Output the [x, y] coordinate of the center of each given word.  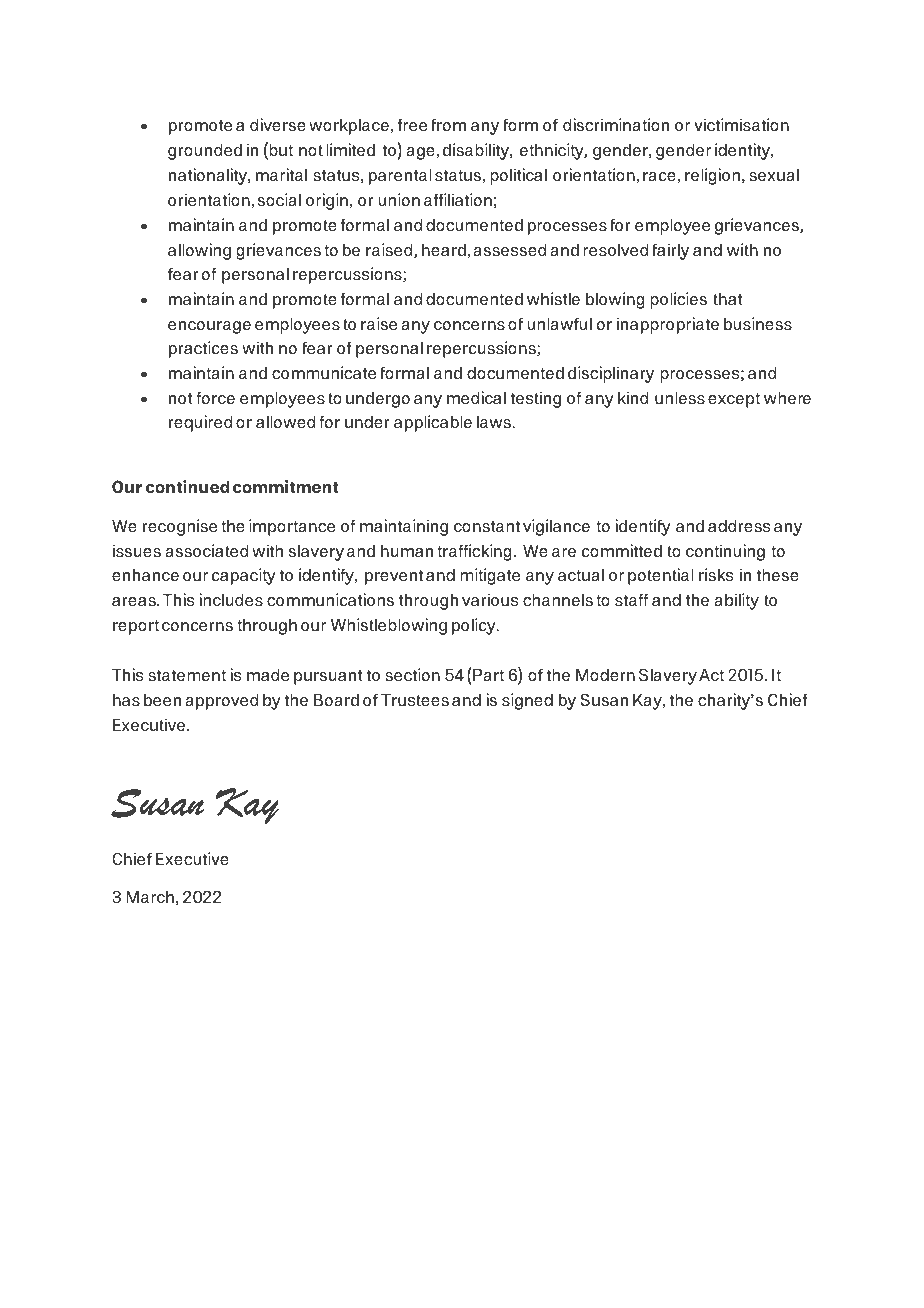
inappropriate [668, 325]
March [150, 897]
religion [714, 176]
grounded [205, 152]
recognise [180, 527]
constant [487, 526]
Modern [605, 675]
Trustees [415, 700]
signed [527, 701]
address [739, 526]
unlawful [559, 324]
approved [221, 702]
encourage [209, 327]
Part [487, 674]
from [448, 125]
